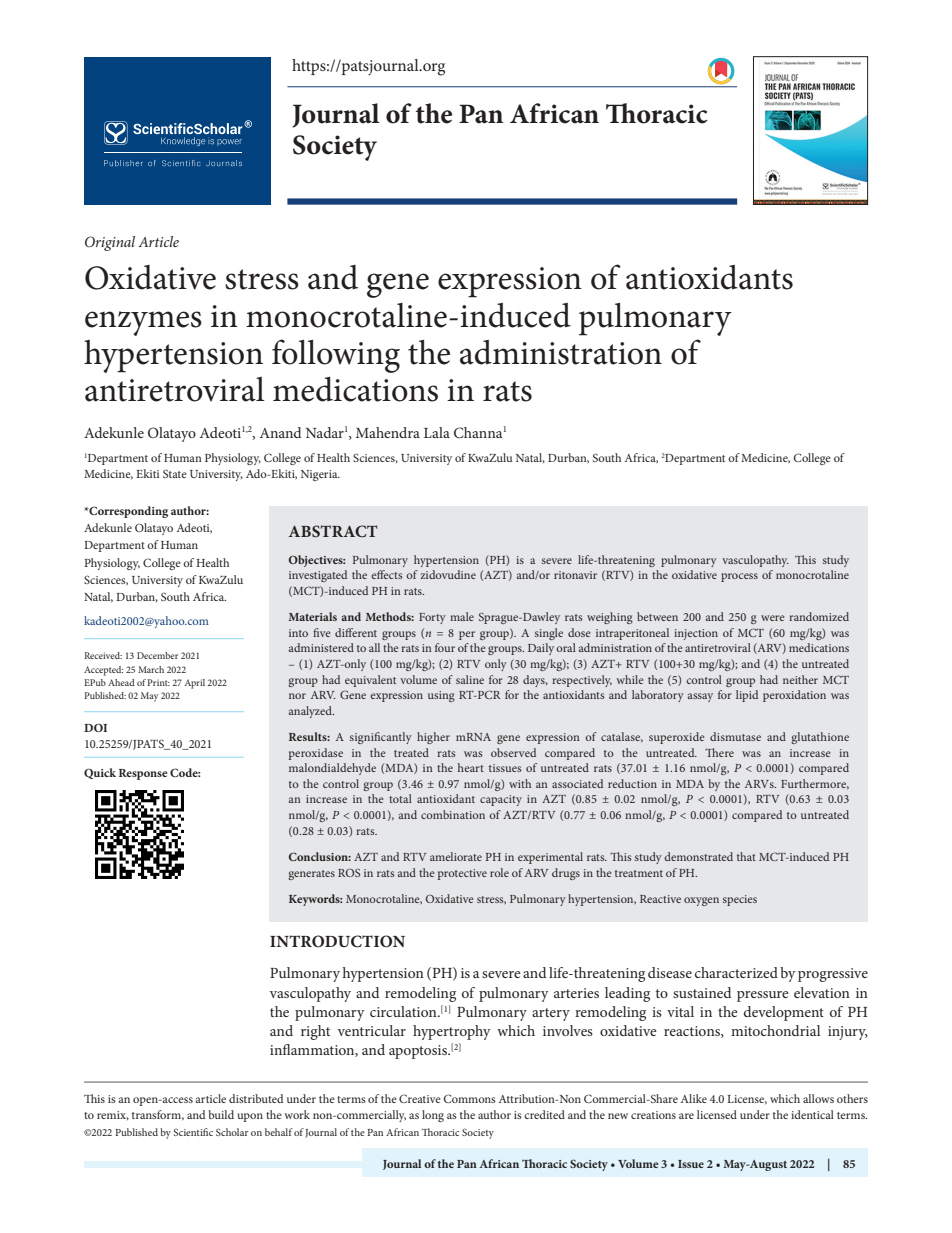 This document has width=952, height=1233. I want to click on Lala, so click(437, 432).
